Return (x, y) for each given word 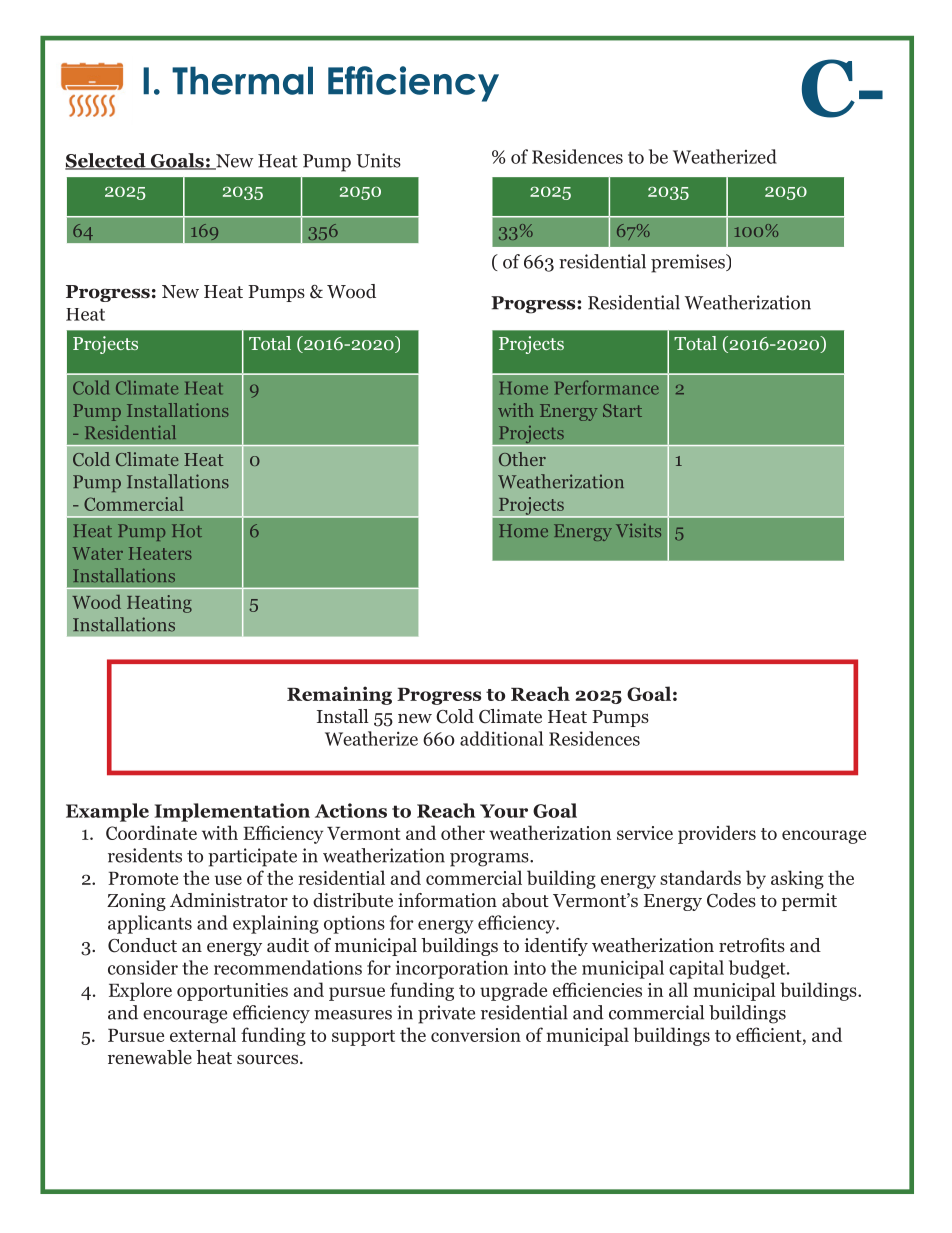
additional (501, 738)
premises (689, 263)
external (203, 1034)
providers (717, 834)
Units (378, 160)
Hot (187, 530)
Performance (607, 387)
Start (622, 410)
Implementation (232, 812)
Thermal (242, 80)
